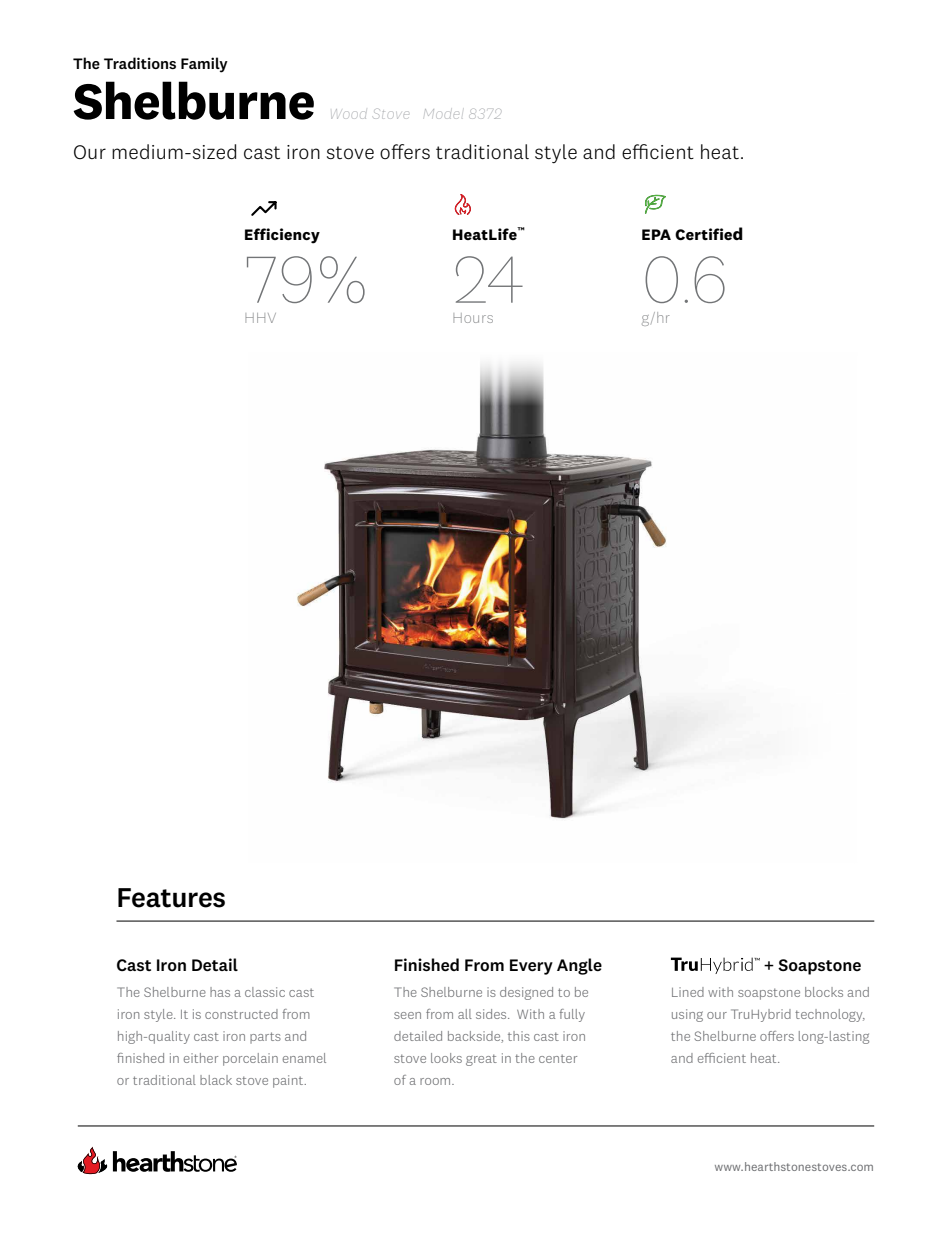  What do you see at coordinates (656, 234) in the image?
I see `EPA` at bounding box center [656, 234].
